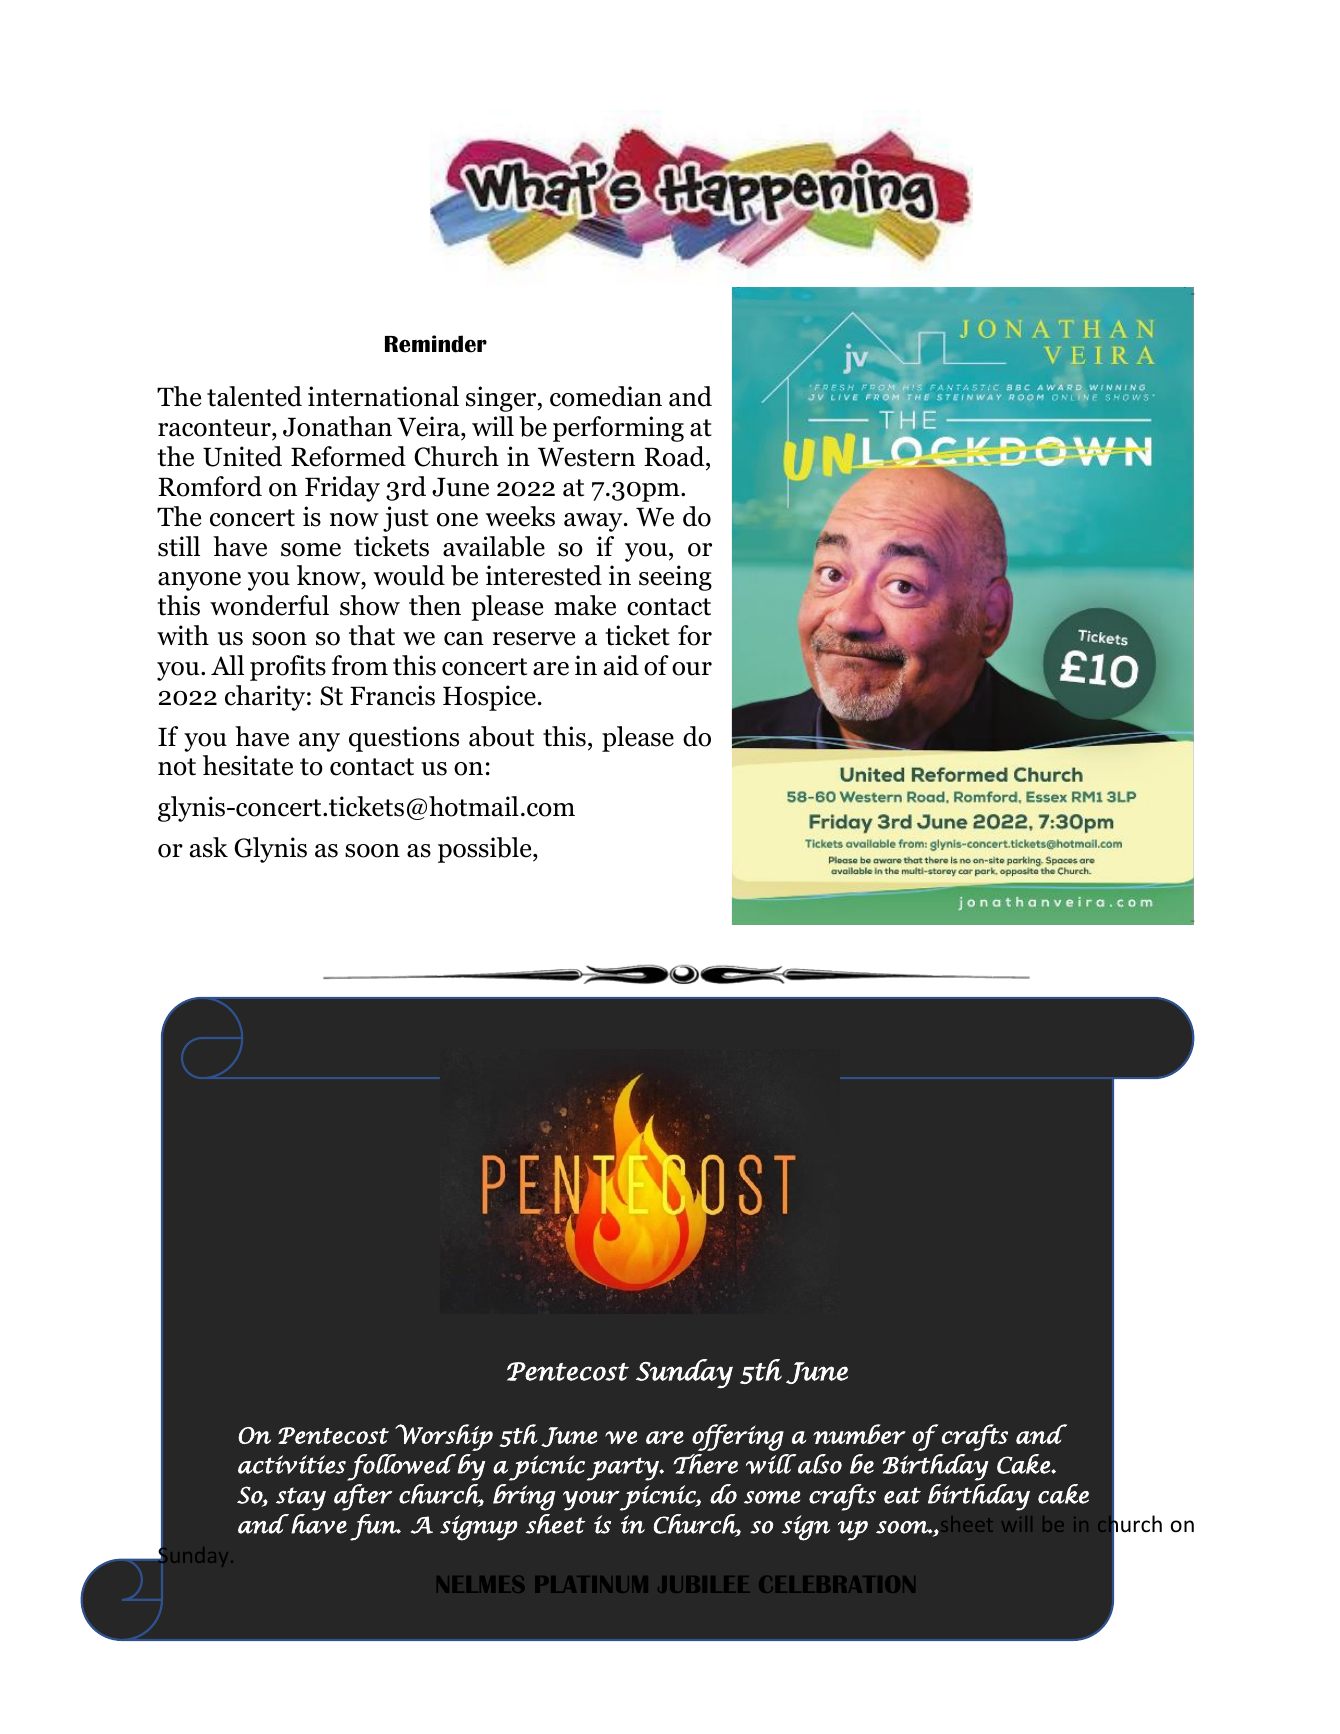 The image size is (1340, 1734). Describe the element at coordinates (444, 1437) in the screenshot. I see `Worship` at that location.
